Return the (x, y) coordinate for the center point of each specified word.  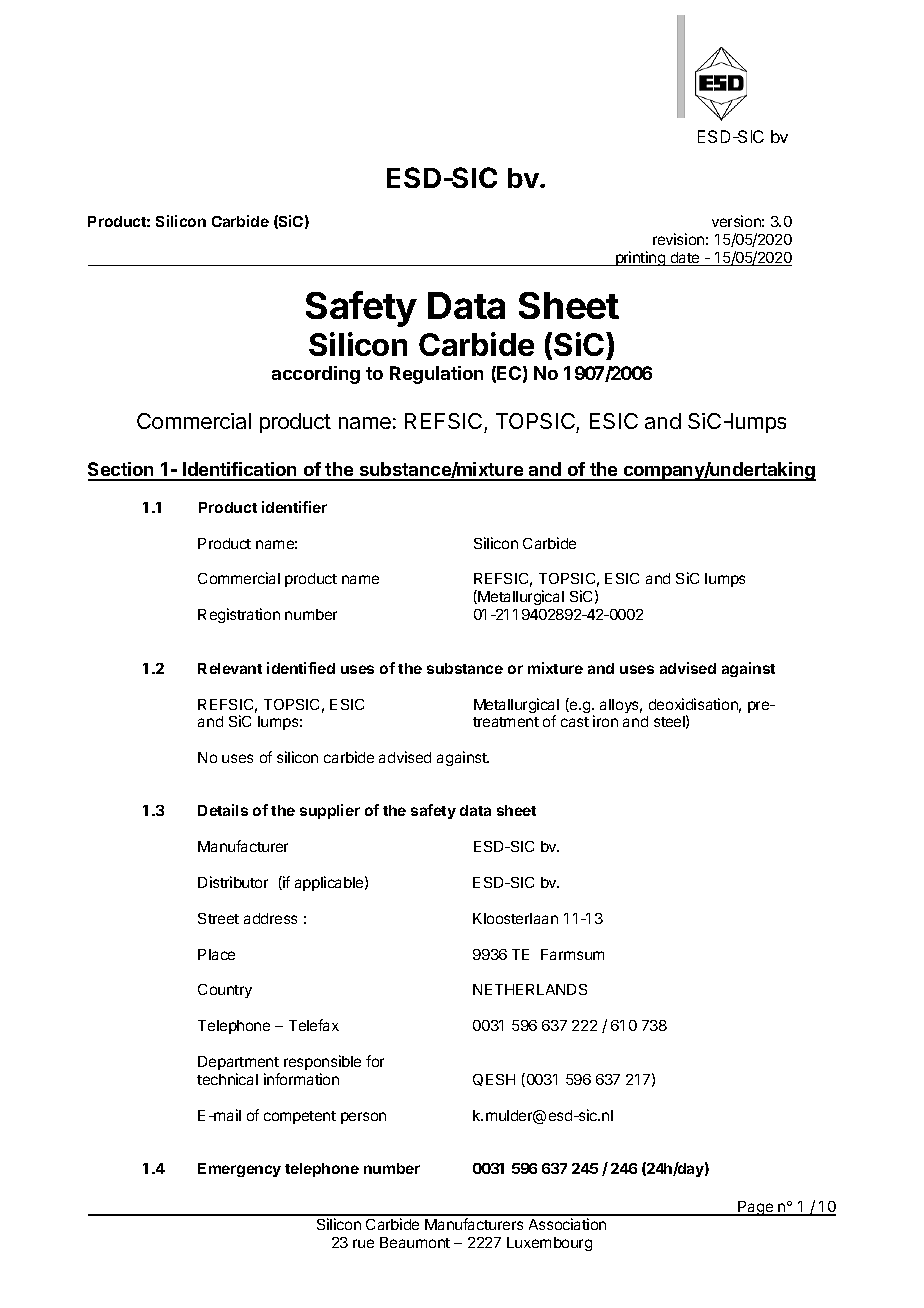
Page (756, 1208)
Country (225, 991)
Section (122, 471)
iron (605, 721)
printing (640, 258)
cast (575, 722)
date (685, 259)
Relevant (230, 668)
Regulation (436, 375)
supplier (330, 811)
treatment (506, 722)
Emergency (239, 1170)
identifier (294, 507)
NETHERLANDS (530, 989)
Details (223, 810)
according (316, 375)
